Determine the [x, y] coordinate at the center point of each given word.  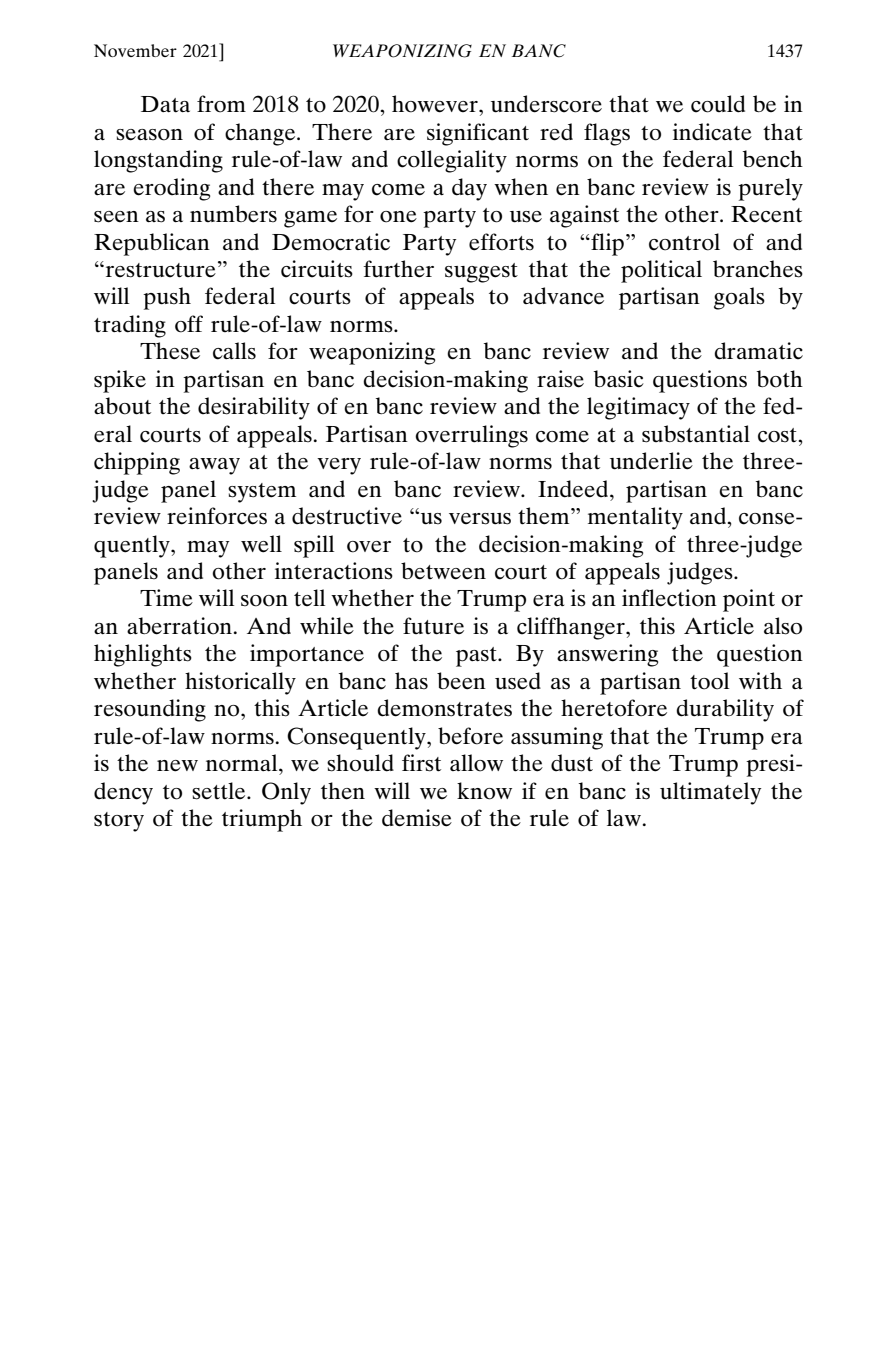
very [339, 466]
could [718, 104]
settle [220, 791]
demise [417, 818]
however [436, 104]
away [214, 466]
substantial [696, 434]
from [221, 104]
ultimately [710, 793]
